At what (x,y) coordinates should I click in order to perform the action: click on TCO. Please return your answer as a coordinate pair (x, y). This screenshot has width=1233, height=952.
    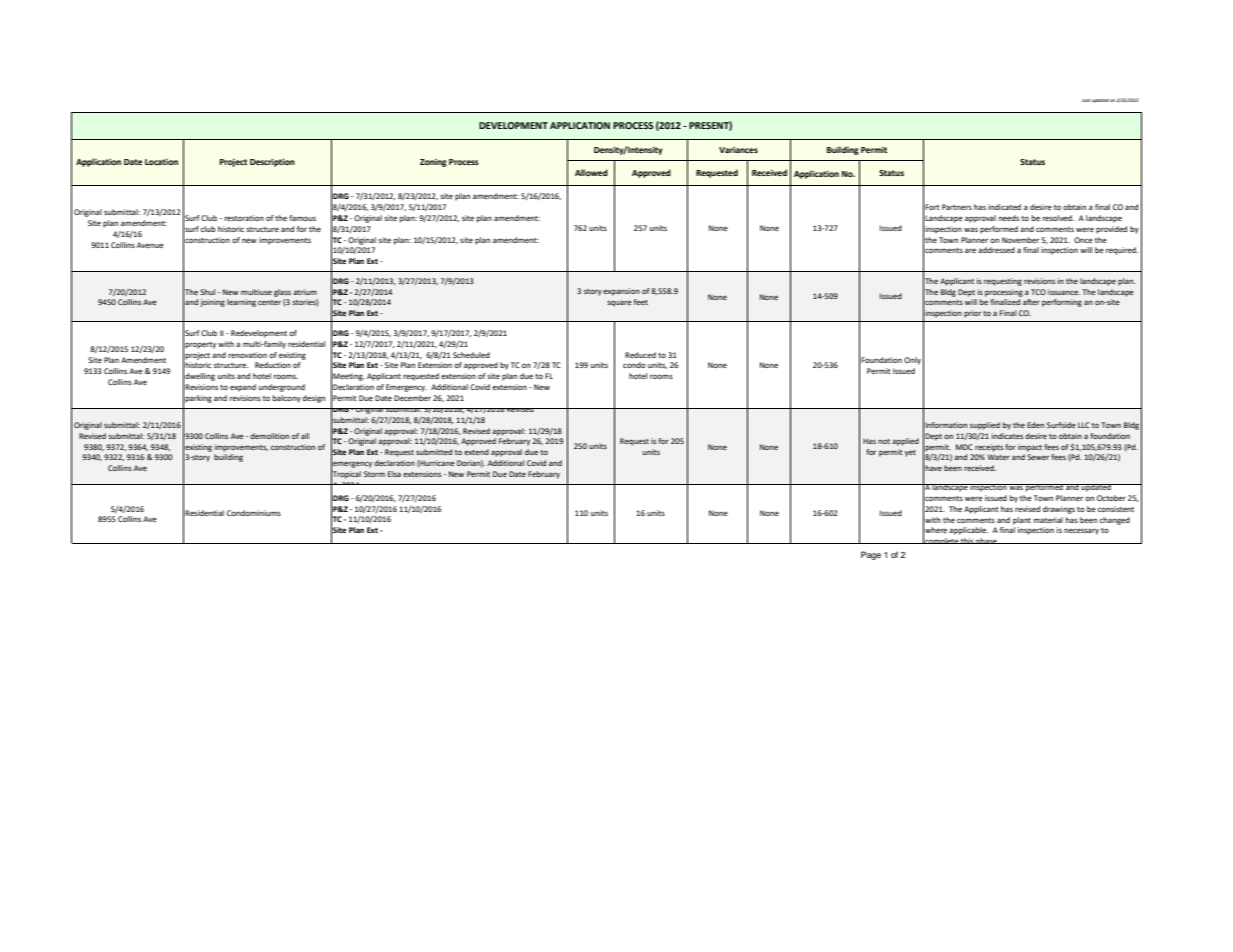
    Looking at the image, I should click on (1038, 292).
